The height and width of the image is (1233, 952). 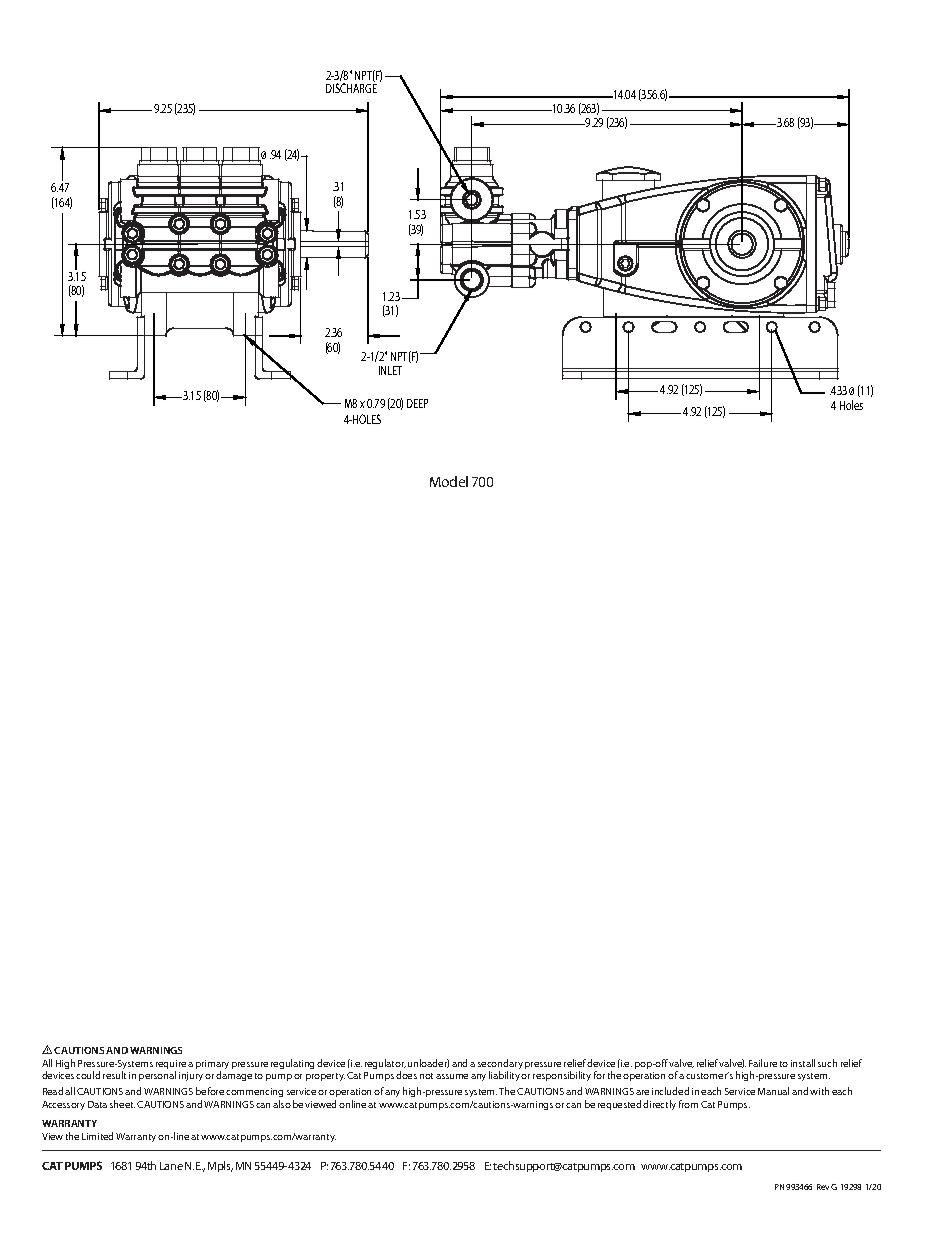 What do you see at coordinates (390, 370) in the image?
I see `INLET` at bounding box center [390, 370].
